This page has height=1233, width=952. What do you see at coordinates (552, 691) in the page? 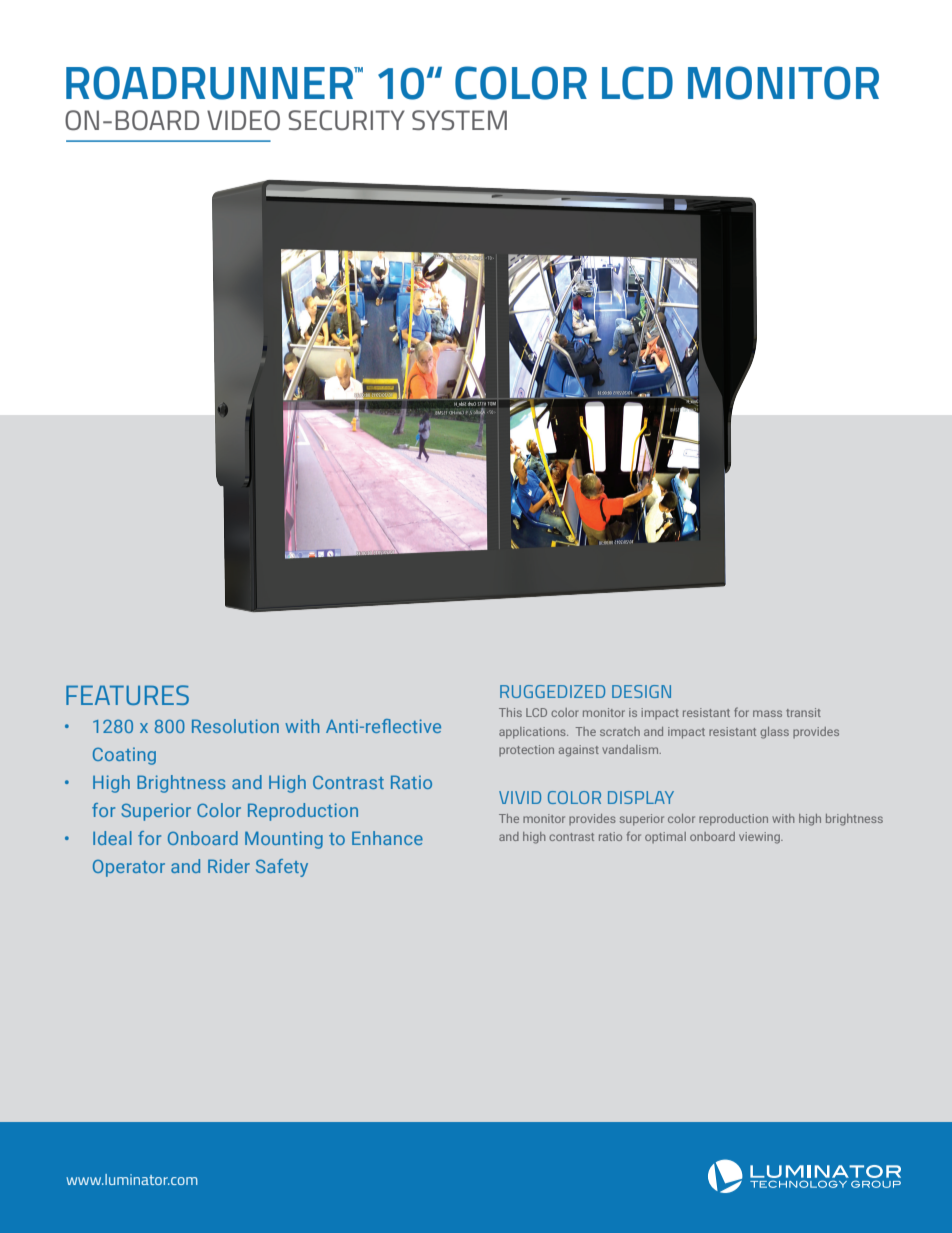
I see `RUGGEDIZED` at bounding box center [552, 691].
